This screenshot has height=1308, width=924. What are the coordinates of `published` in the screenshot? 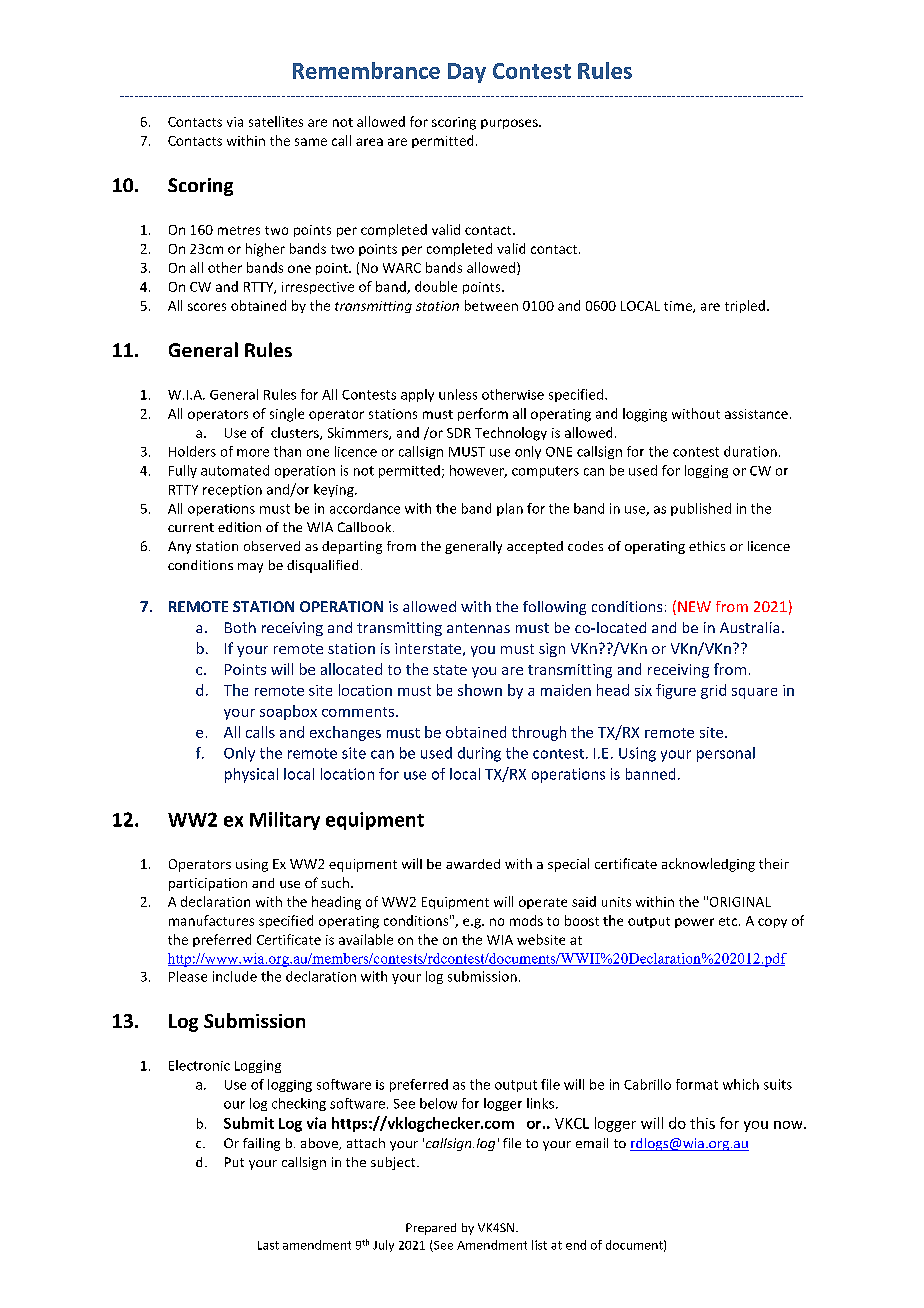 It's located at (701, 509).
